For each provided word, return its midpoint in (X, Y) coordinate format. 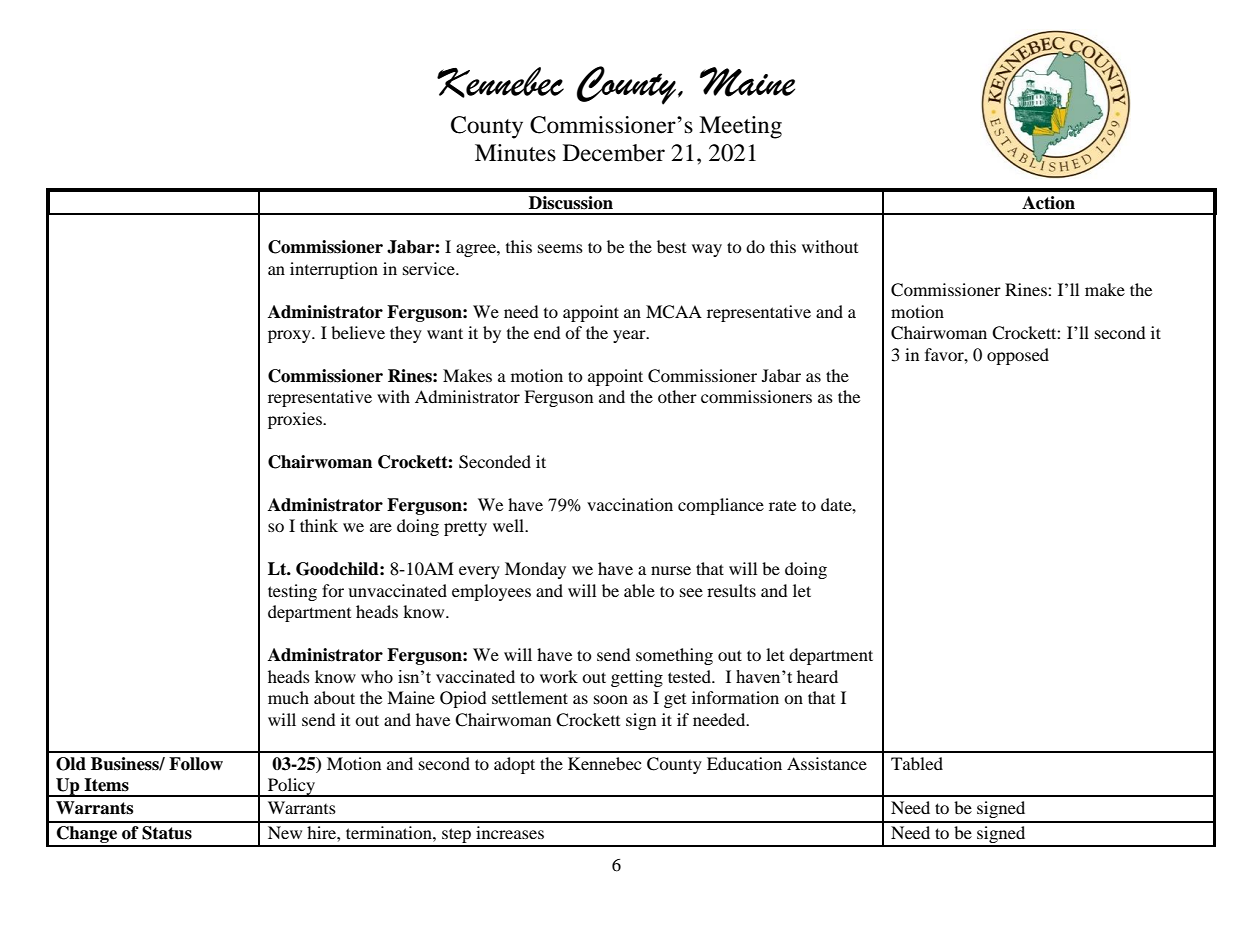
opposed (1018, 356)
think (319, 525)
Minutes (515, 153)
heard (817, 676)
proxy (290, 336)
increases (510, 832)
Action (1048, 203)
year (630, 336)
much (288, 697)
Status (167, 833)
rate (782, 506)
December (614, 153)
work (559, 676)
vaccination (630, 504)
